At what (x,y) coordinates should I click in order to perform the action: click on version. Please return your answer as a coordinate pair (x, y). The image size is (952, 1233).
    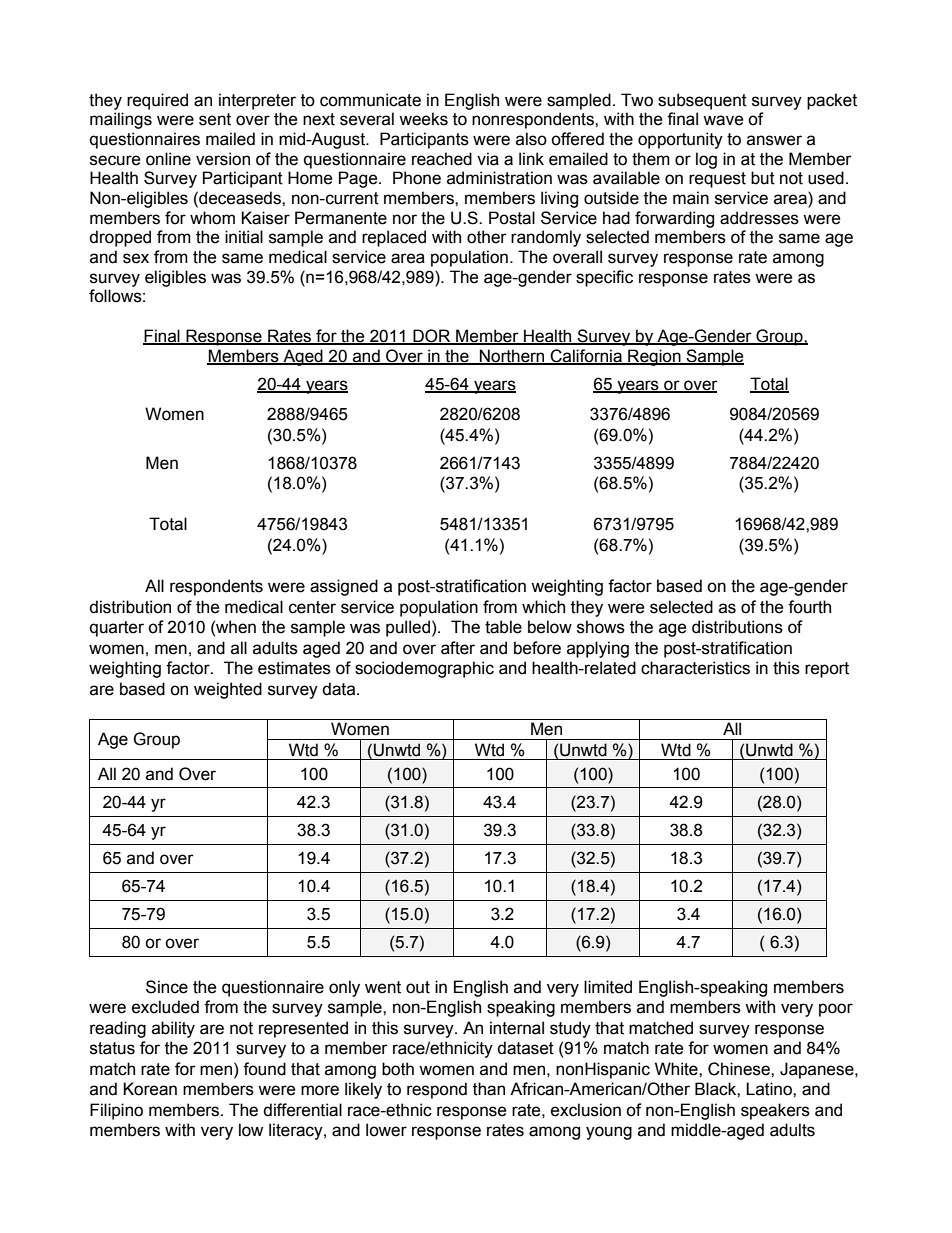
    Looking at the image, I should click on (223, 159).
